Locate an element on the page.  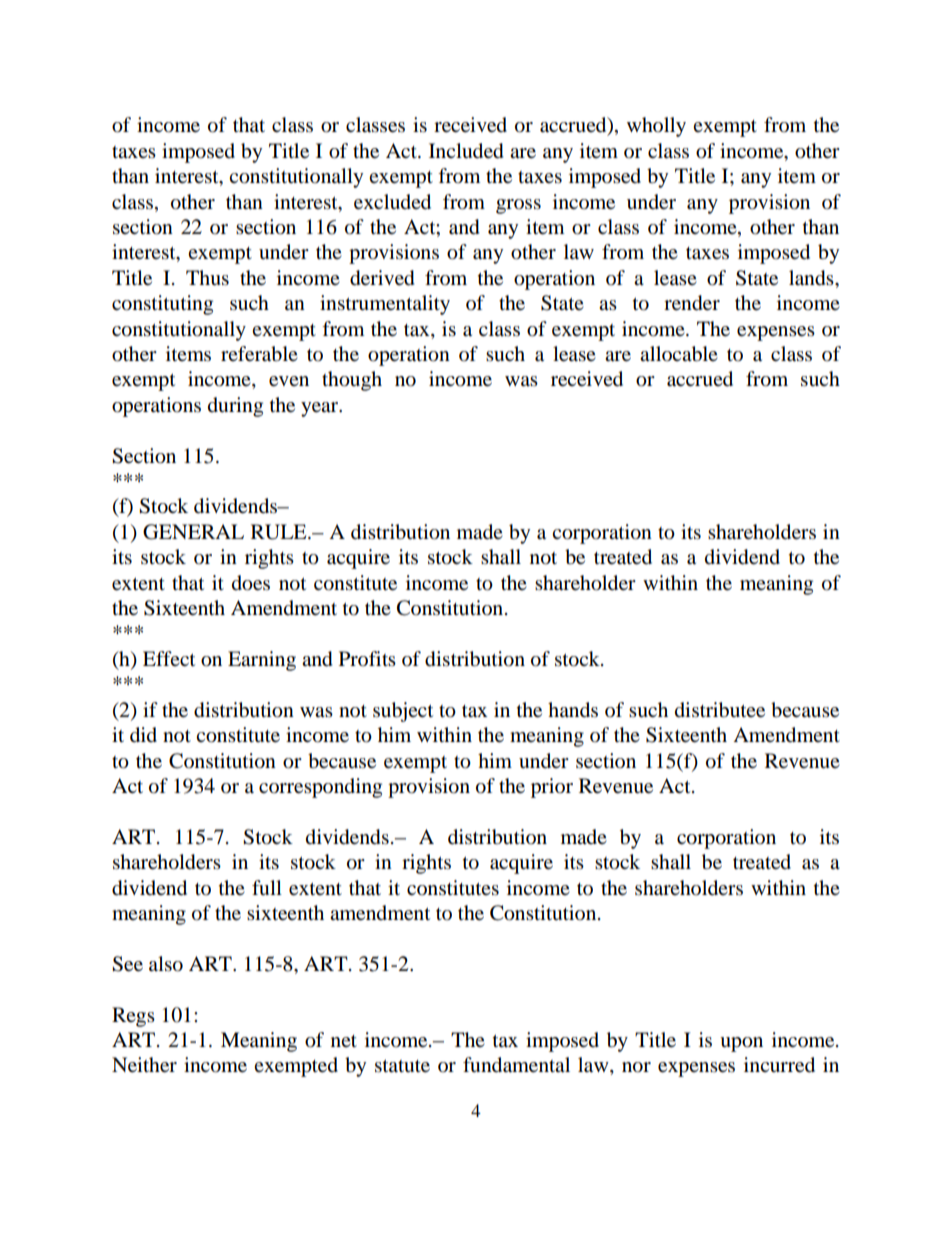
did is located at coordinates (143, 735).
